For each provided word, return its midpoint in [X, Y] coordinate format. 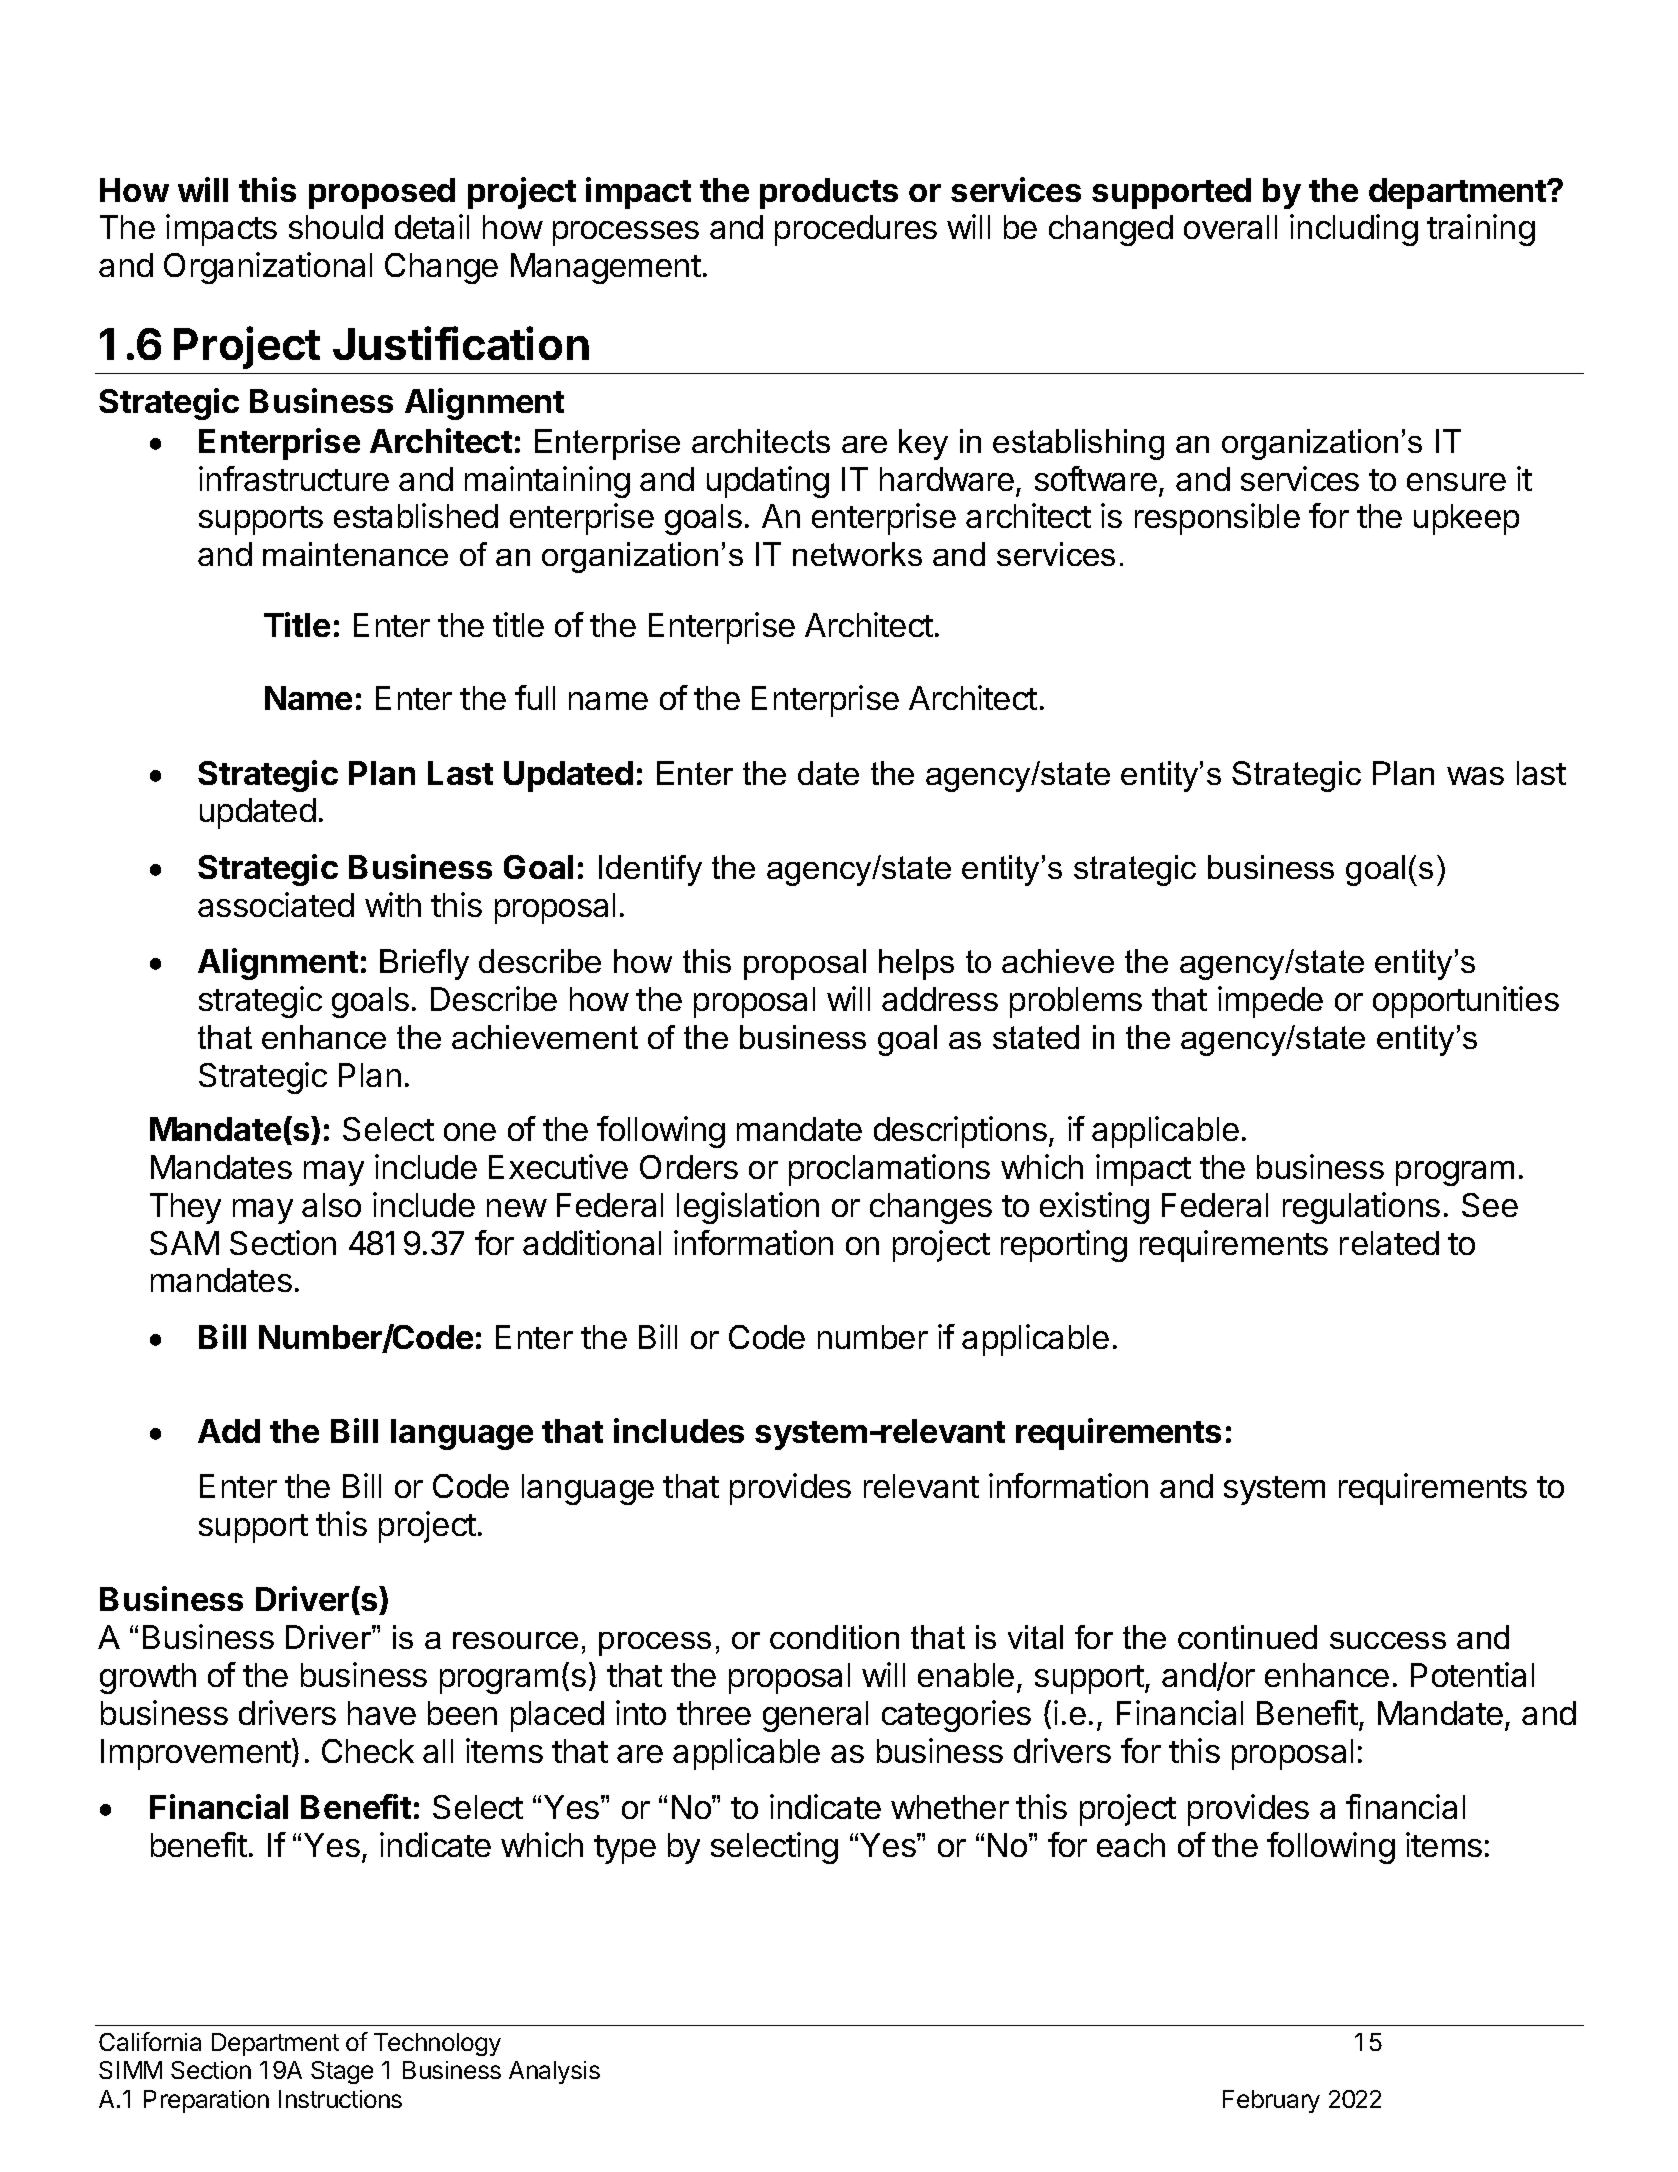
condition [834, 1637]
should [336, 227]
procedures [856, 230]
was [1475, 776]
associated [276, 904]
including [1354, 230]
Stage [342, 2072]
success [1388, 1640]
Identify [650, 870]
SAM [184, 1243]
